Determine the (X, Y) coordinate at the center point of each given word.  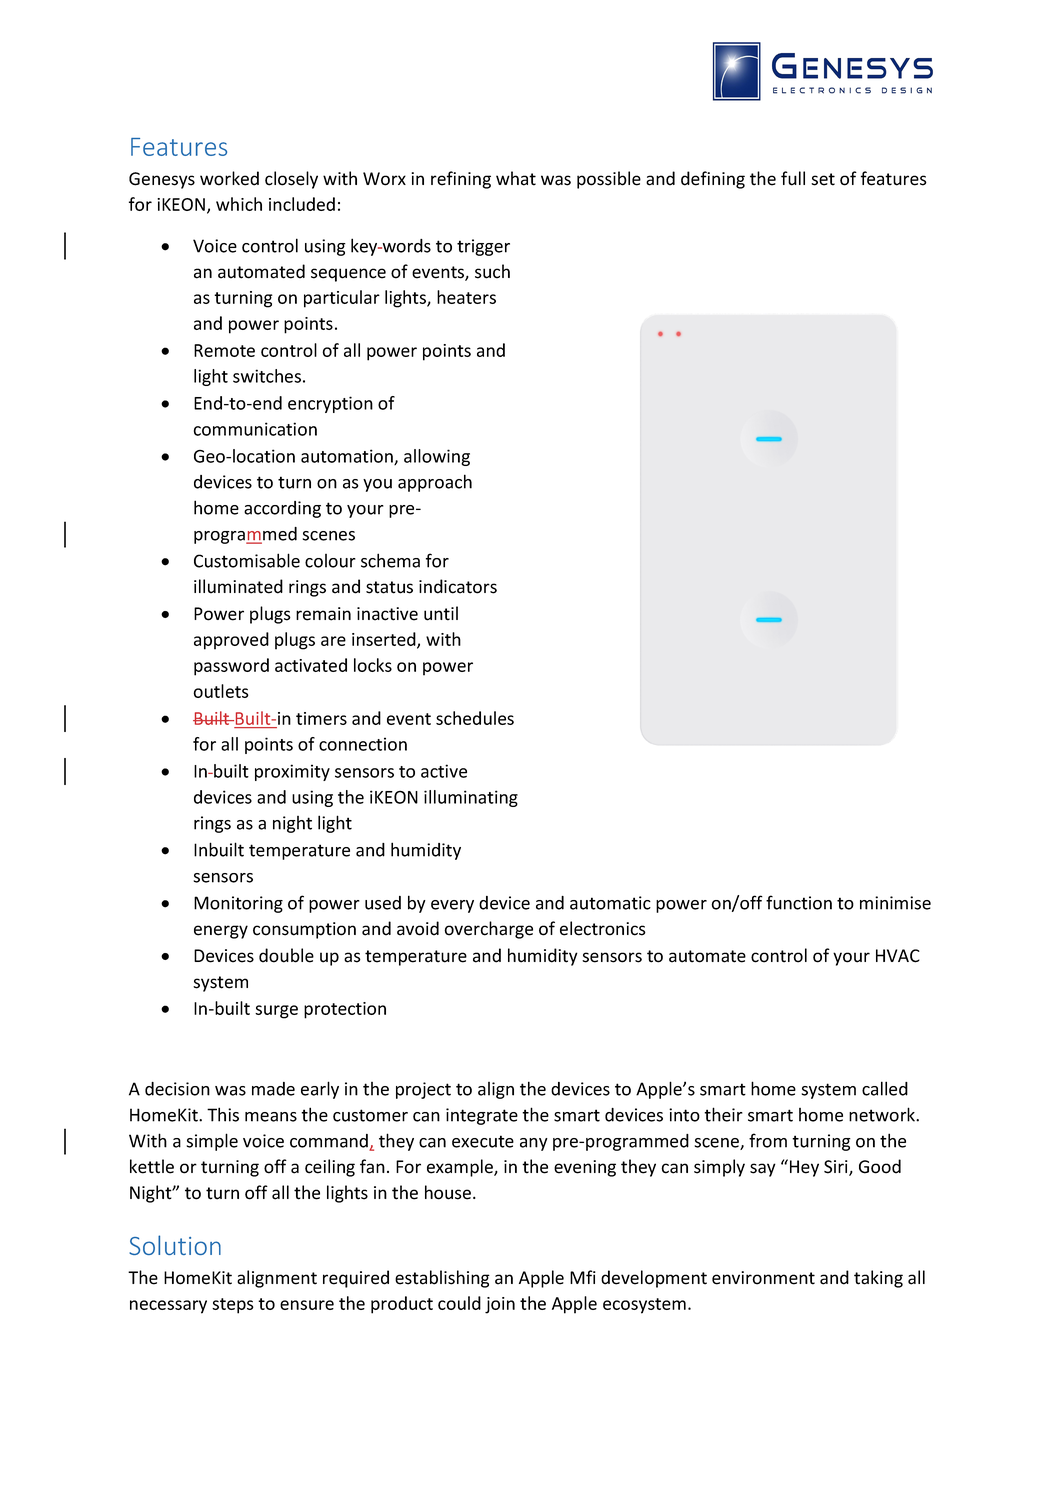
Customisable (247, 560)
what (516, 178)
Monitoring (238, 904)
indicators (458, 586)
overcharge (488, 930)
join (500, 1305)
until (441, 613)
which (239, 204)
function (799, 902)
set (823, 179)
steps (233, 1306)
